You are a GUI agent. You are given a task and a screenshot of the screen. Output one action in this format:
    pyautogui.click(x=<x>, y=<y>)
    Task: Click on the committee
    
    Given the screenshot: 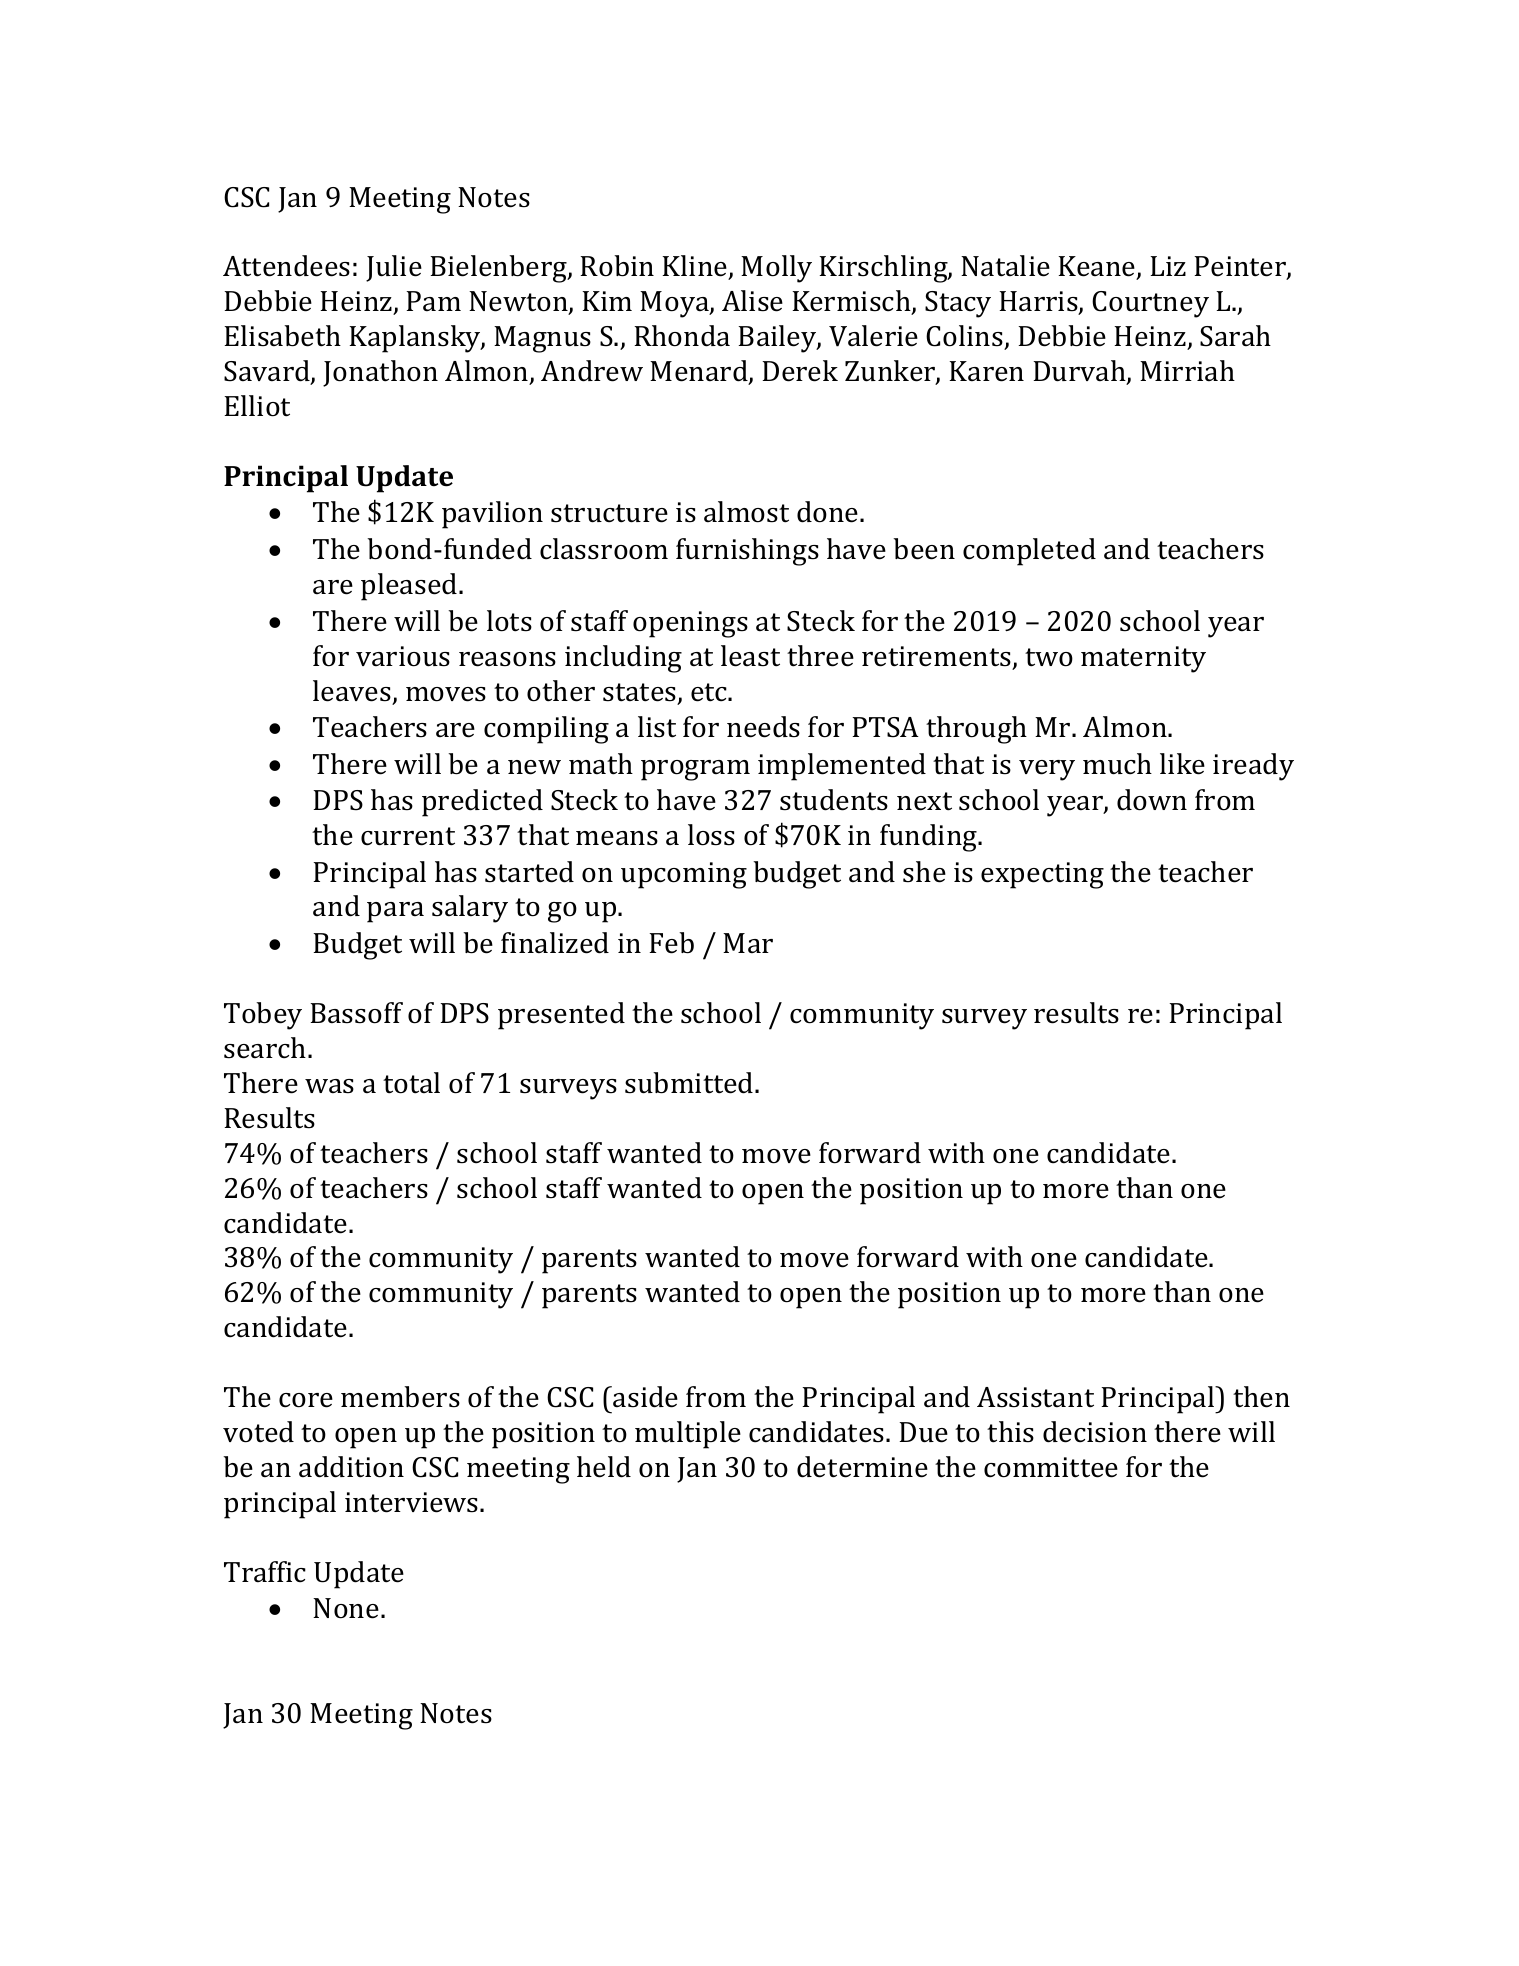 What is the action you would take?
    pyautogui.click(x=1051, y=1467)
